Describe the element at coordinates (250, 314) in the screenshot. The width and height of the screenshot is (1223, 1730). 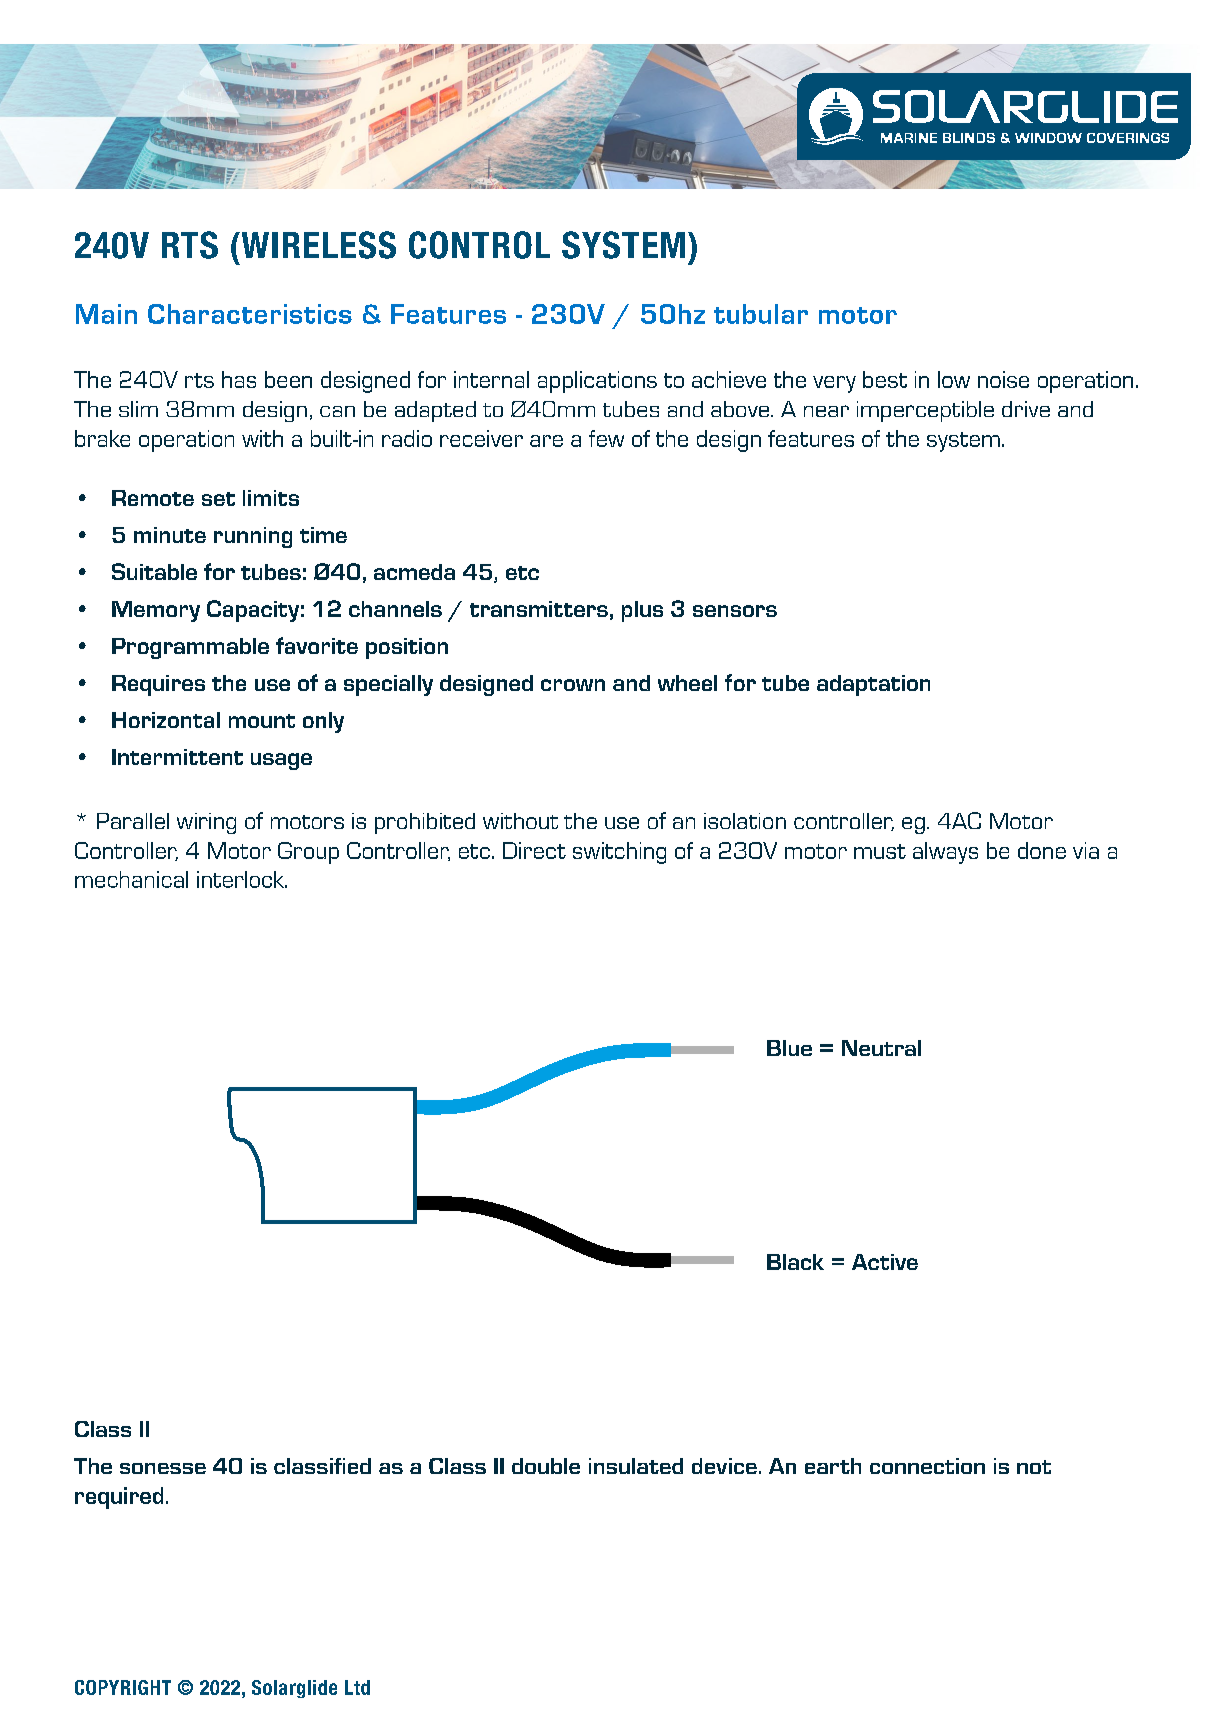
I see `Characteristics` at that location.
